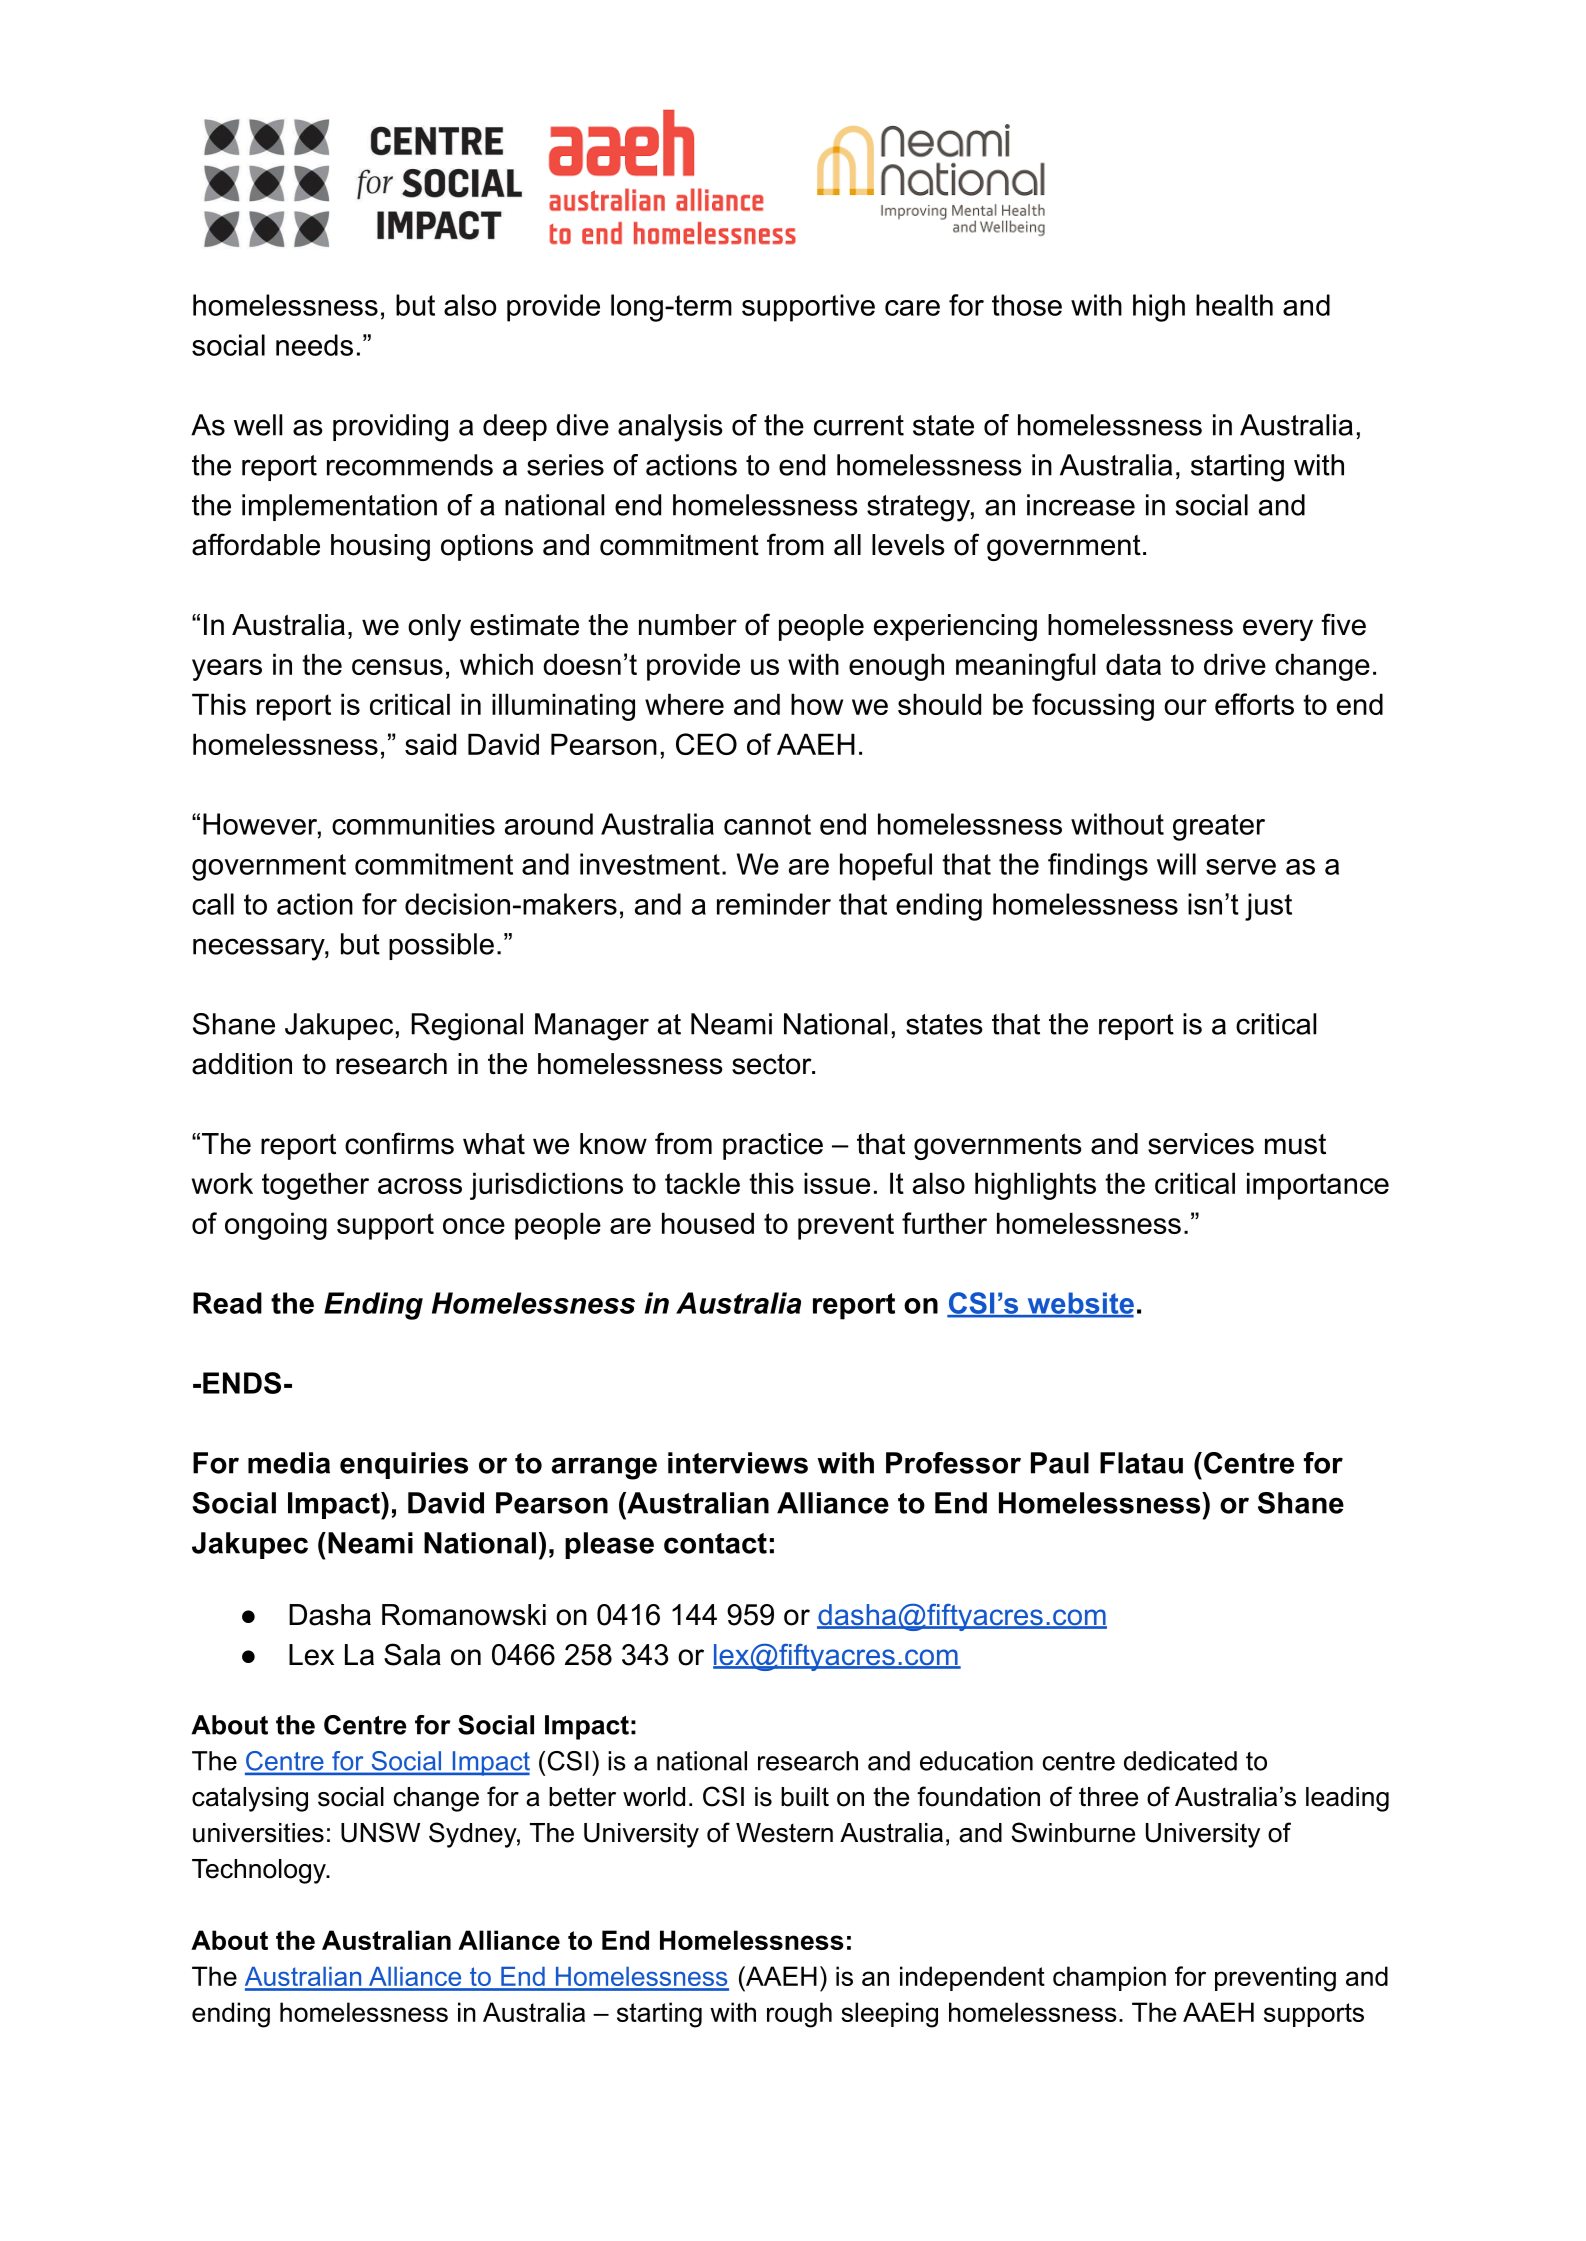 Image resolution: width=1586 pixels, height=2241 pixels. I want to click on together, so click(315, 1186).
